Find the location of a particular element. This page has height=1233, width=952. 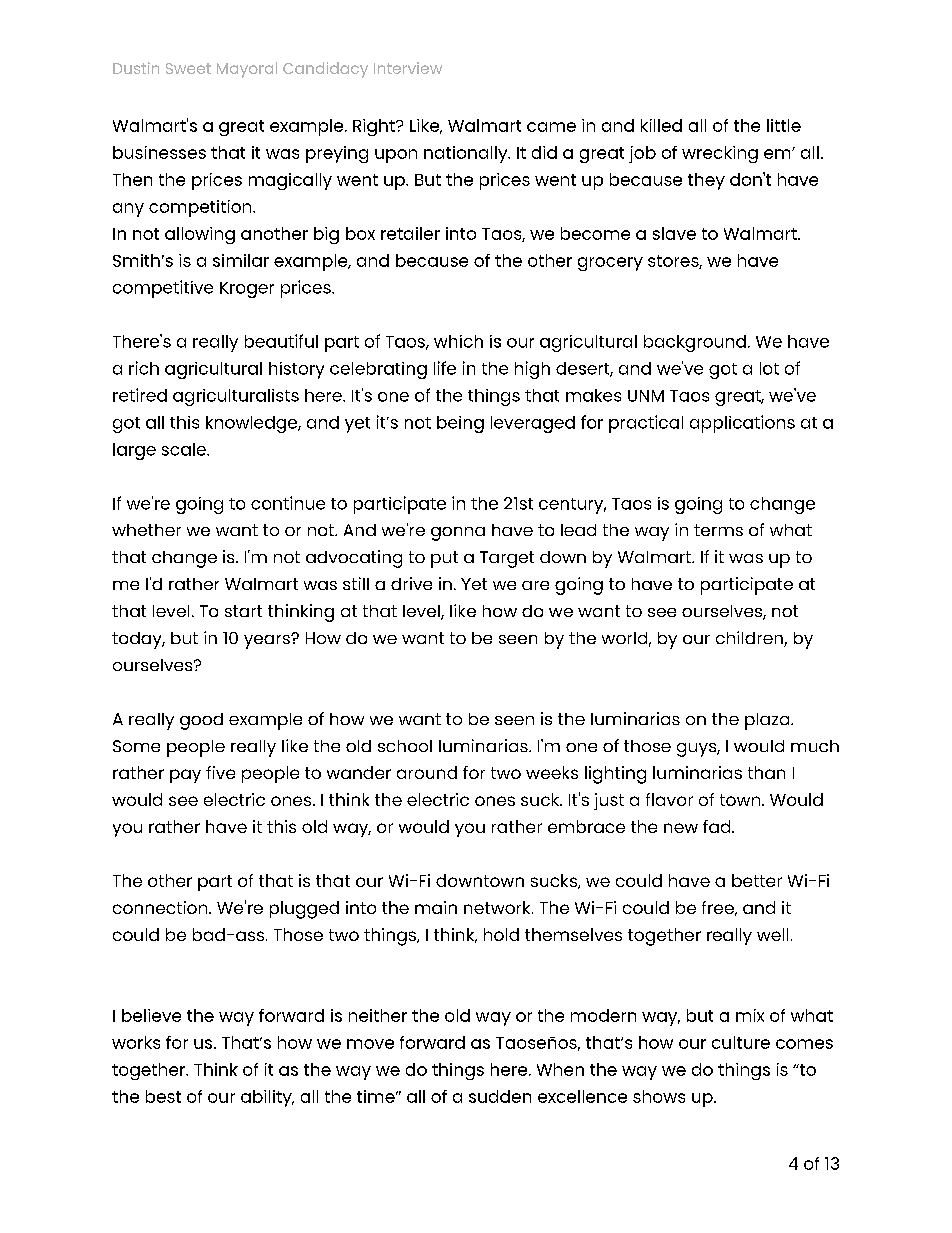

Sweet is located at coordinates (188, 68).
